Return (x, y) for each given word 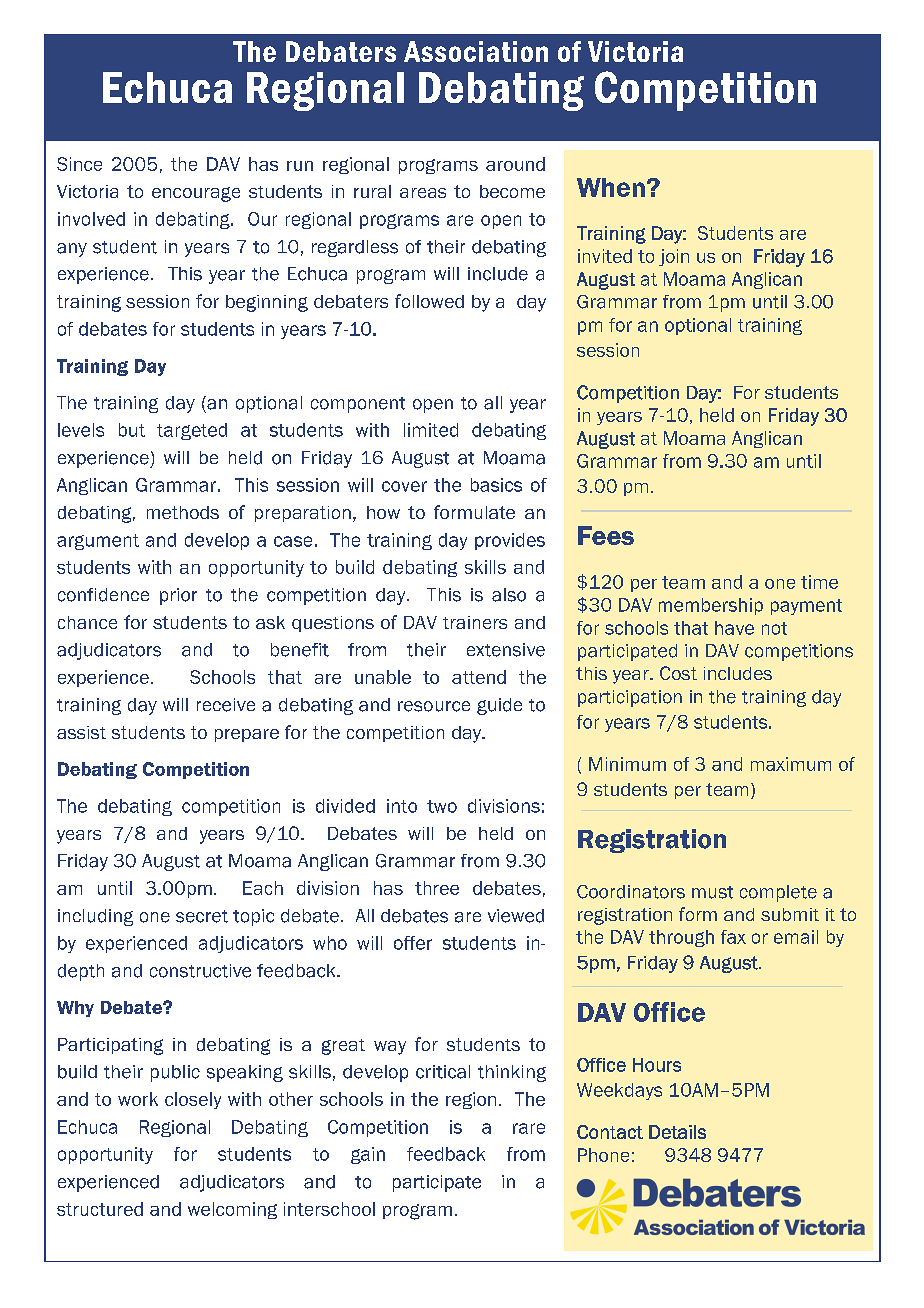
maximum (791, 764)
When (611, 187)
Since (79, 164)
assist (81, 732)
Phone (603, 1155)
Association (476, 51)
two (442, 806)
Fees (606, 535)
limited (431, 430)
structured (100, 1209)
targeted (192, 431)
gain (368, 1155)
